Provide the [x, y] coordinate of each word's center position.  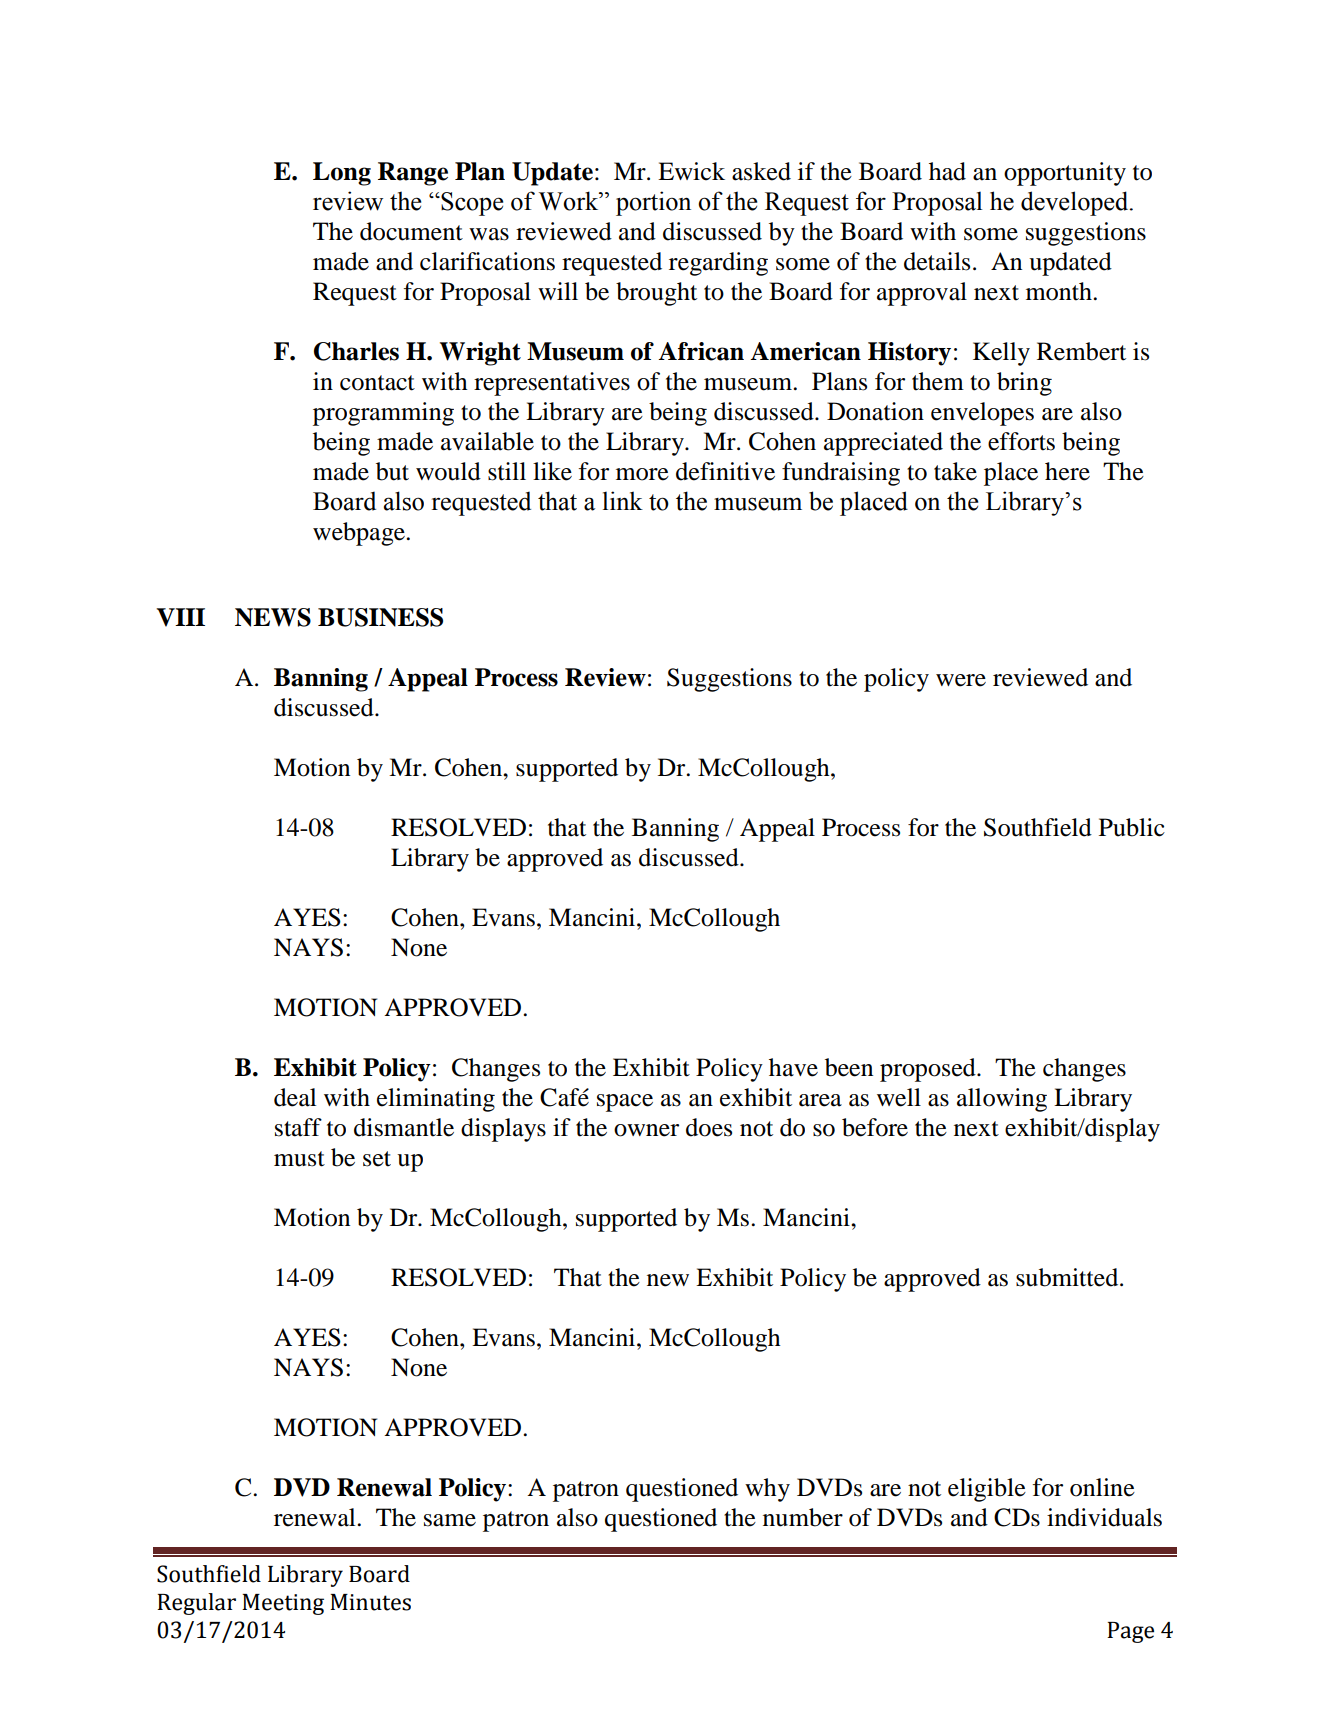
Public [1132, 827]
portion [653, 203]
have [793, 1067]
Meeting [283, 1604]
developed [1076, 203]
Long [342, 174]
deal [295, 1097]
